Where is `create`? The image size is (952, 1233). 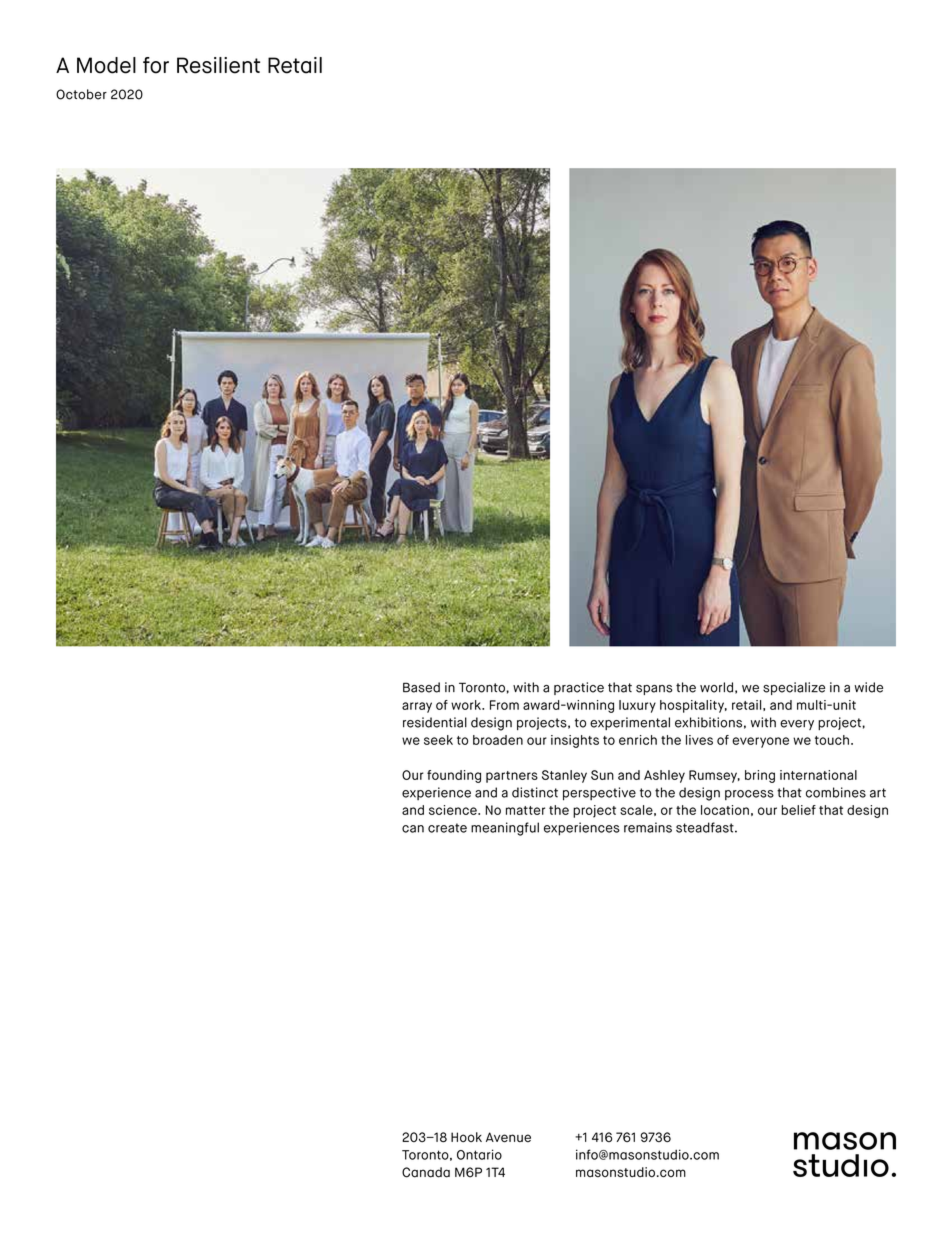
create is located at coordinates (447, 828).
